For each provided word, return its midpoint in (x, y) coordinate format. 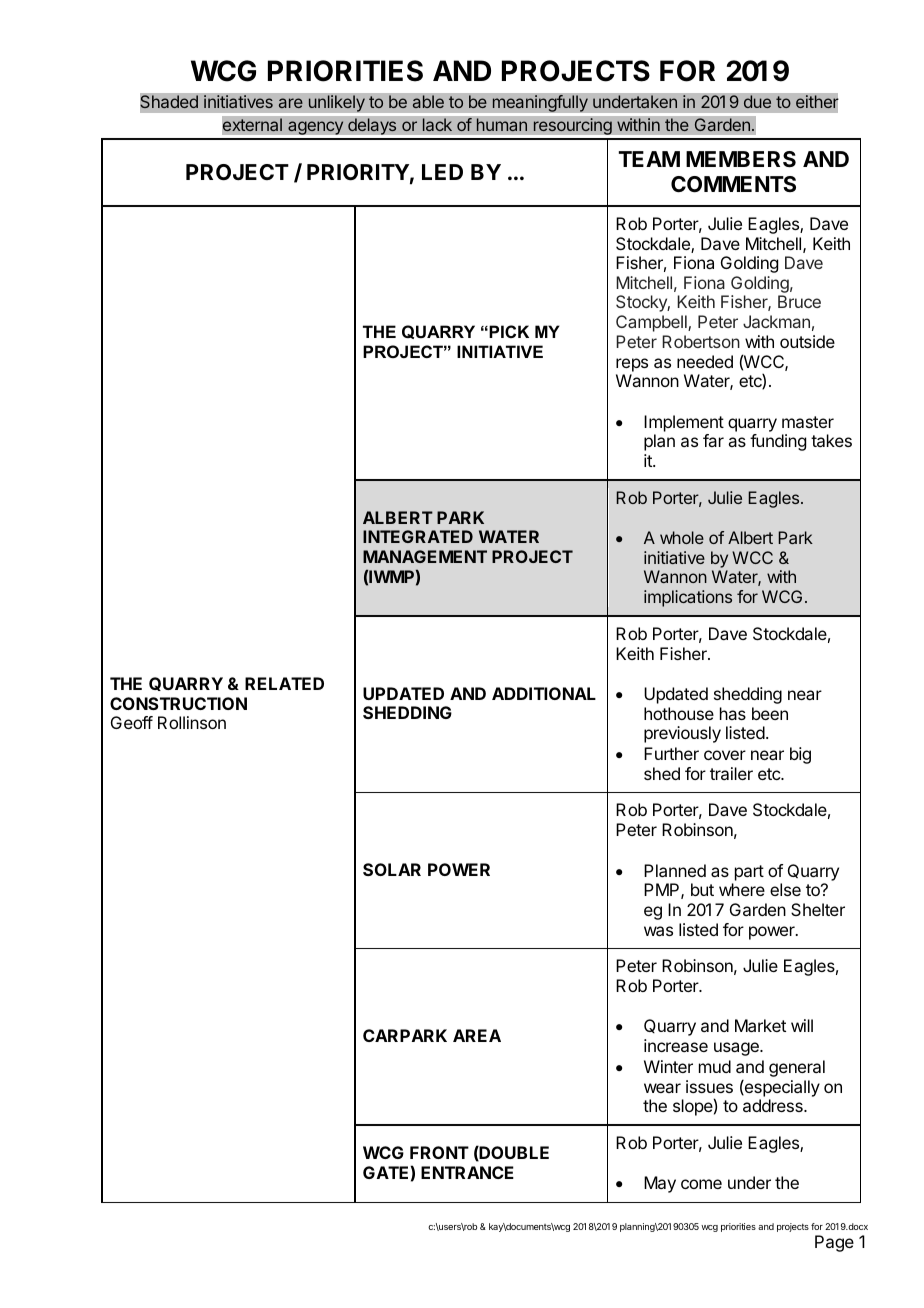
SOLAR (392, 869)
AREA (477, 1035)
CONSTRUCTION (178, 703)
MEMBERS (741, 159)
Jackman (776, 321)
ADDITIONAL (544, 693)
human (501, 125)
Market (760, 1025)
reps (632, 365)
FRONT (439, 1152)
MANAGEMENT (425, 556)
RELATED (284, 683)
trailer (731, 773)
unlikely (336, 103)
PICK (509, 331)
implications (688, 598)
